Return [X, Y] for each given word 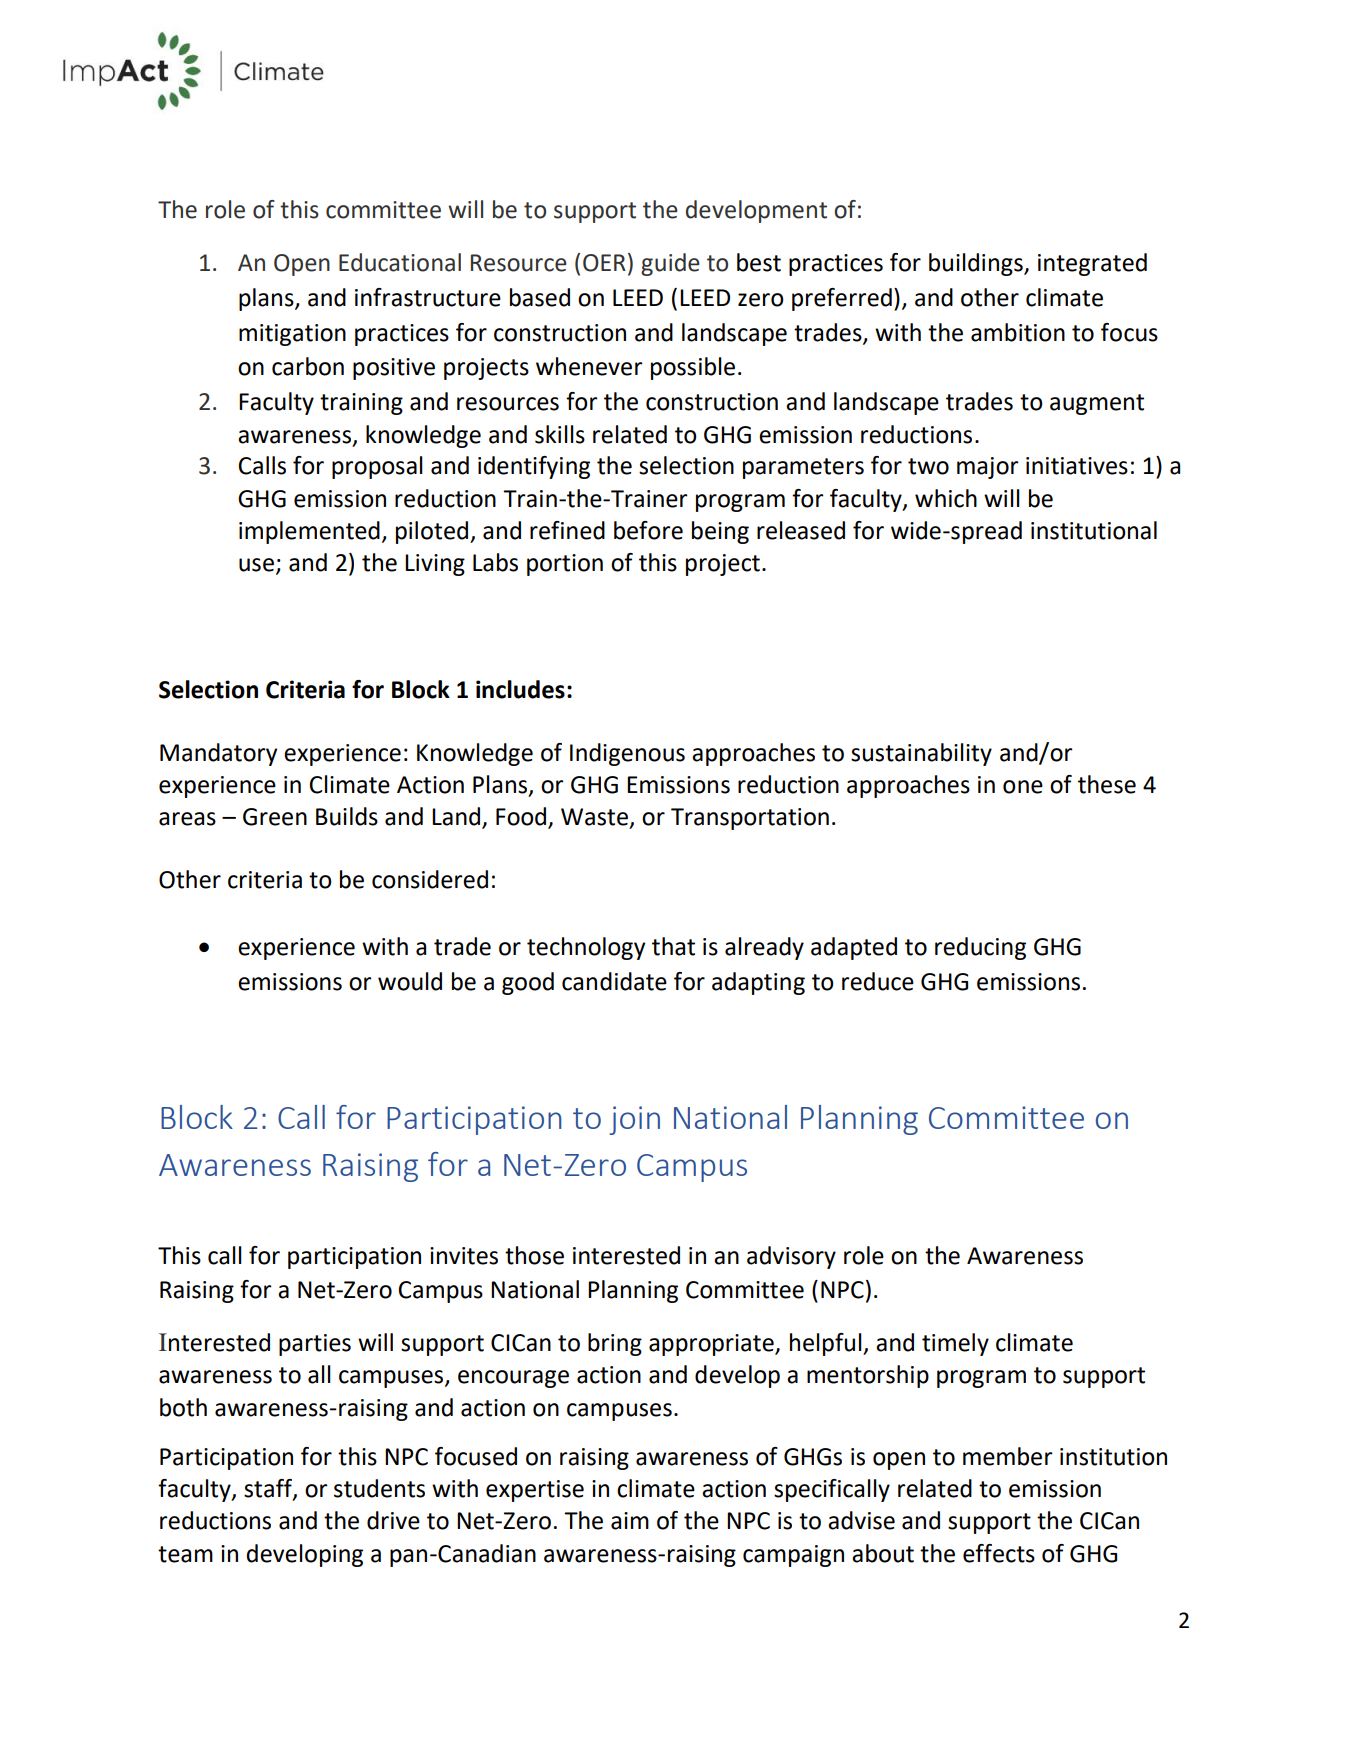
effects [999, 1553]
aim [630, 1521]
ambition [1018, 332]
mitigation [292, 335]
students [379, 1488]
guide [670, 264]
